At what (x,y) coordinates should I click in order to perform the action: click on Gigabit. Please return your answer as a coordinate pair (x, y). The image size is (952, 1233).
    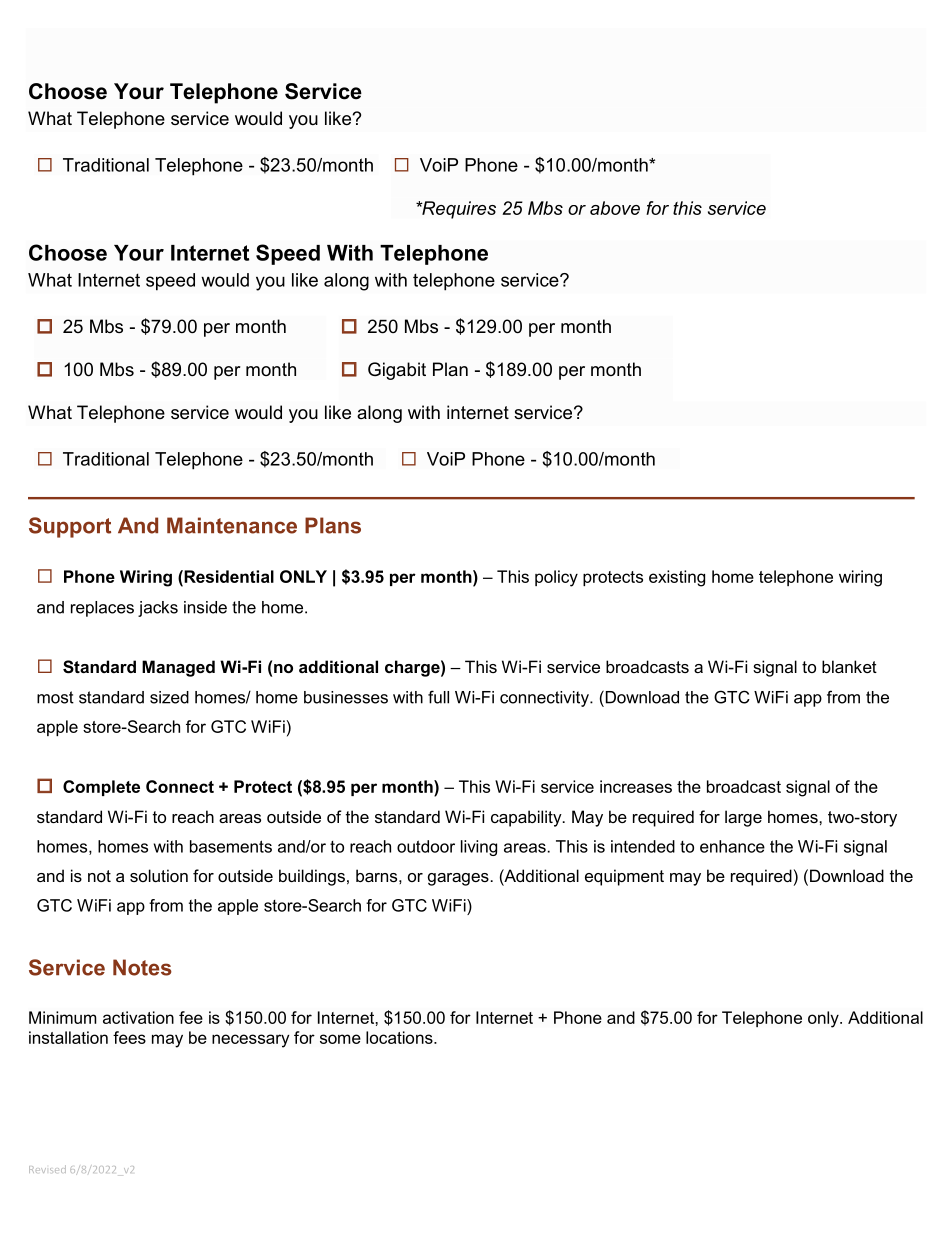
    Looking at the image, I should click on (397, 371).
